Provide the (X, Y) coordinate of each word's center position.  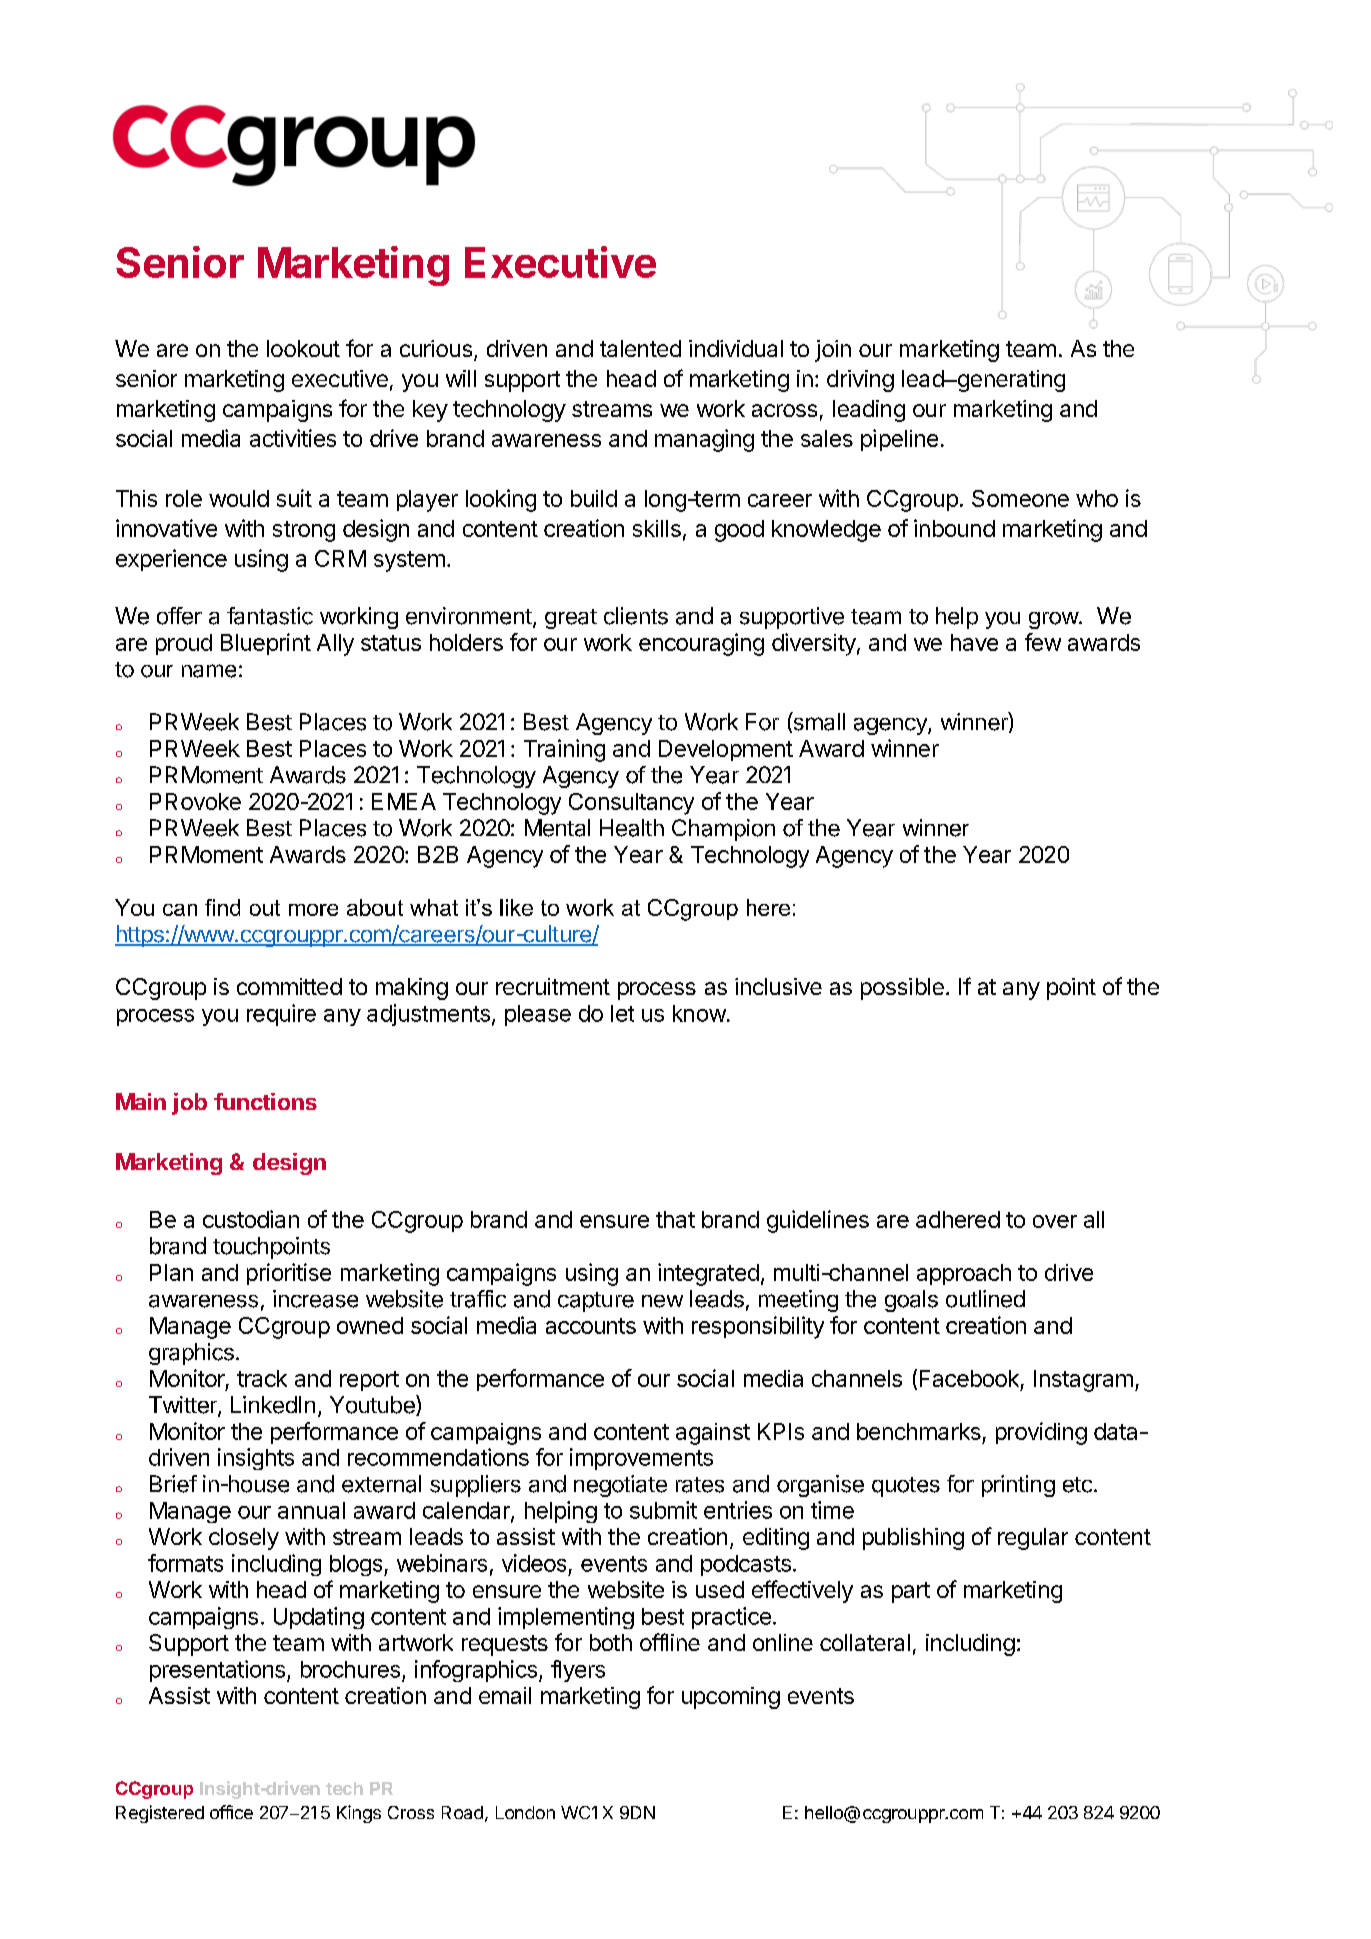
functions (265, 1101)
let (622, 1013)
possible (902, 989)
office (231, 1812)
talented (640, 348)
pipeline (899, 440)
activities (293, 438)
